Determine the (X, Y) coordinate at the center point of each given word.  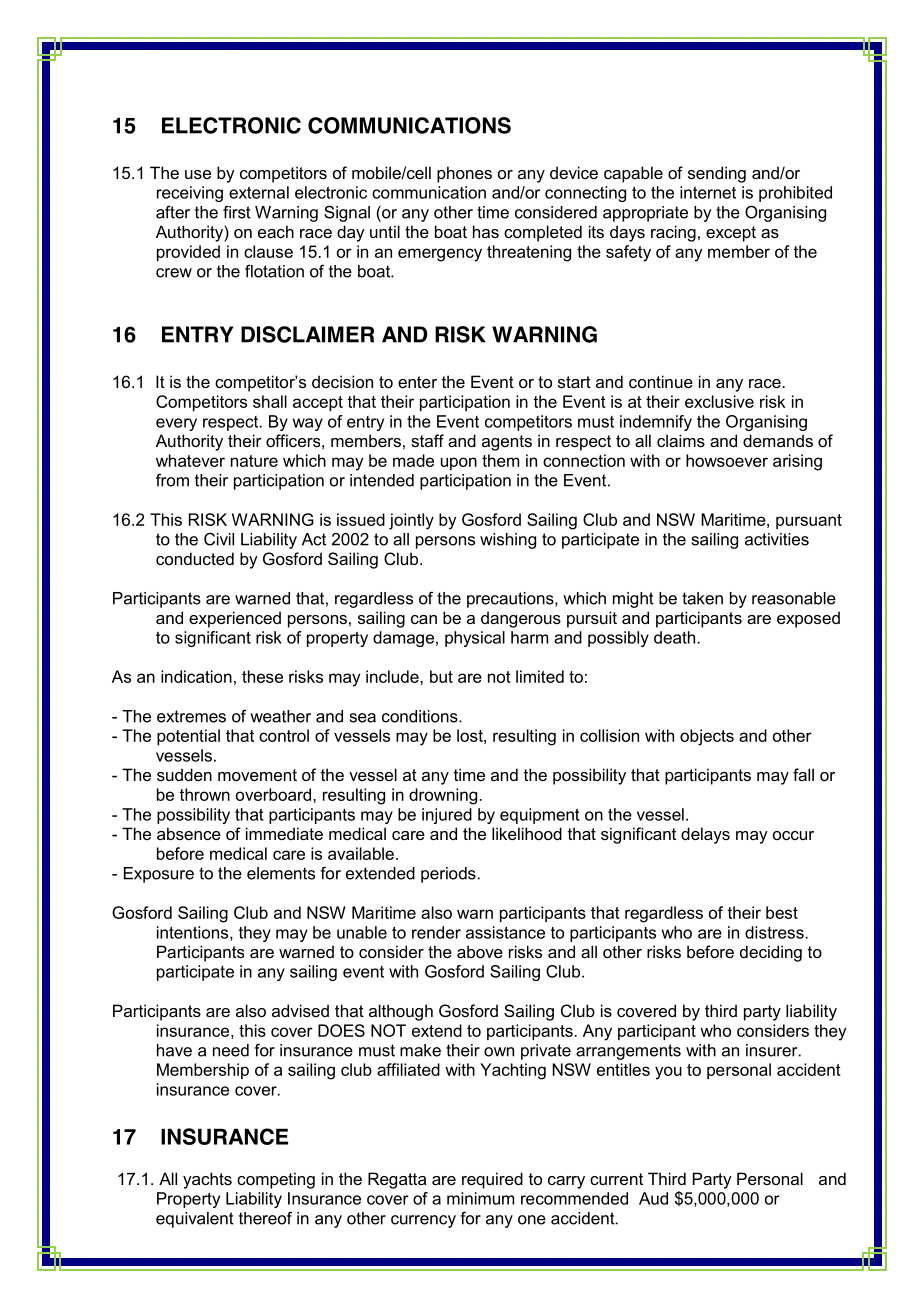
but (441, 676)
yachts (207, 1180)
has (486, 231)
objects (707, 737)
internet (708, 192)
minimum (480, 1198)
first (237, 212)
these (262, 676)
